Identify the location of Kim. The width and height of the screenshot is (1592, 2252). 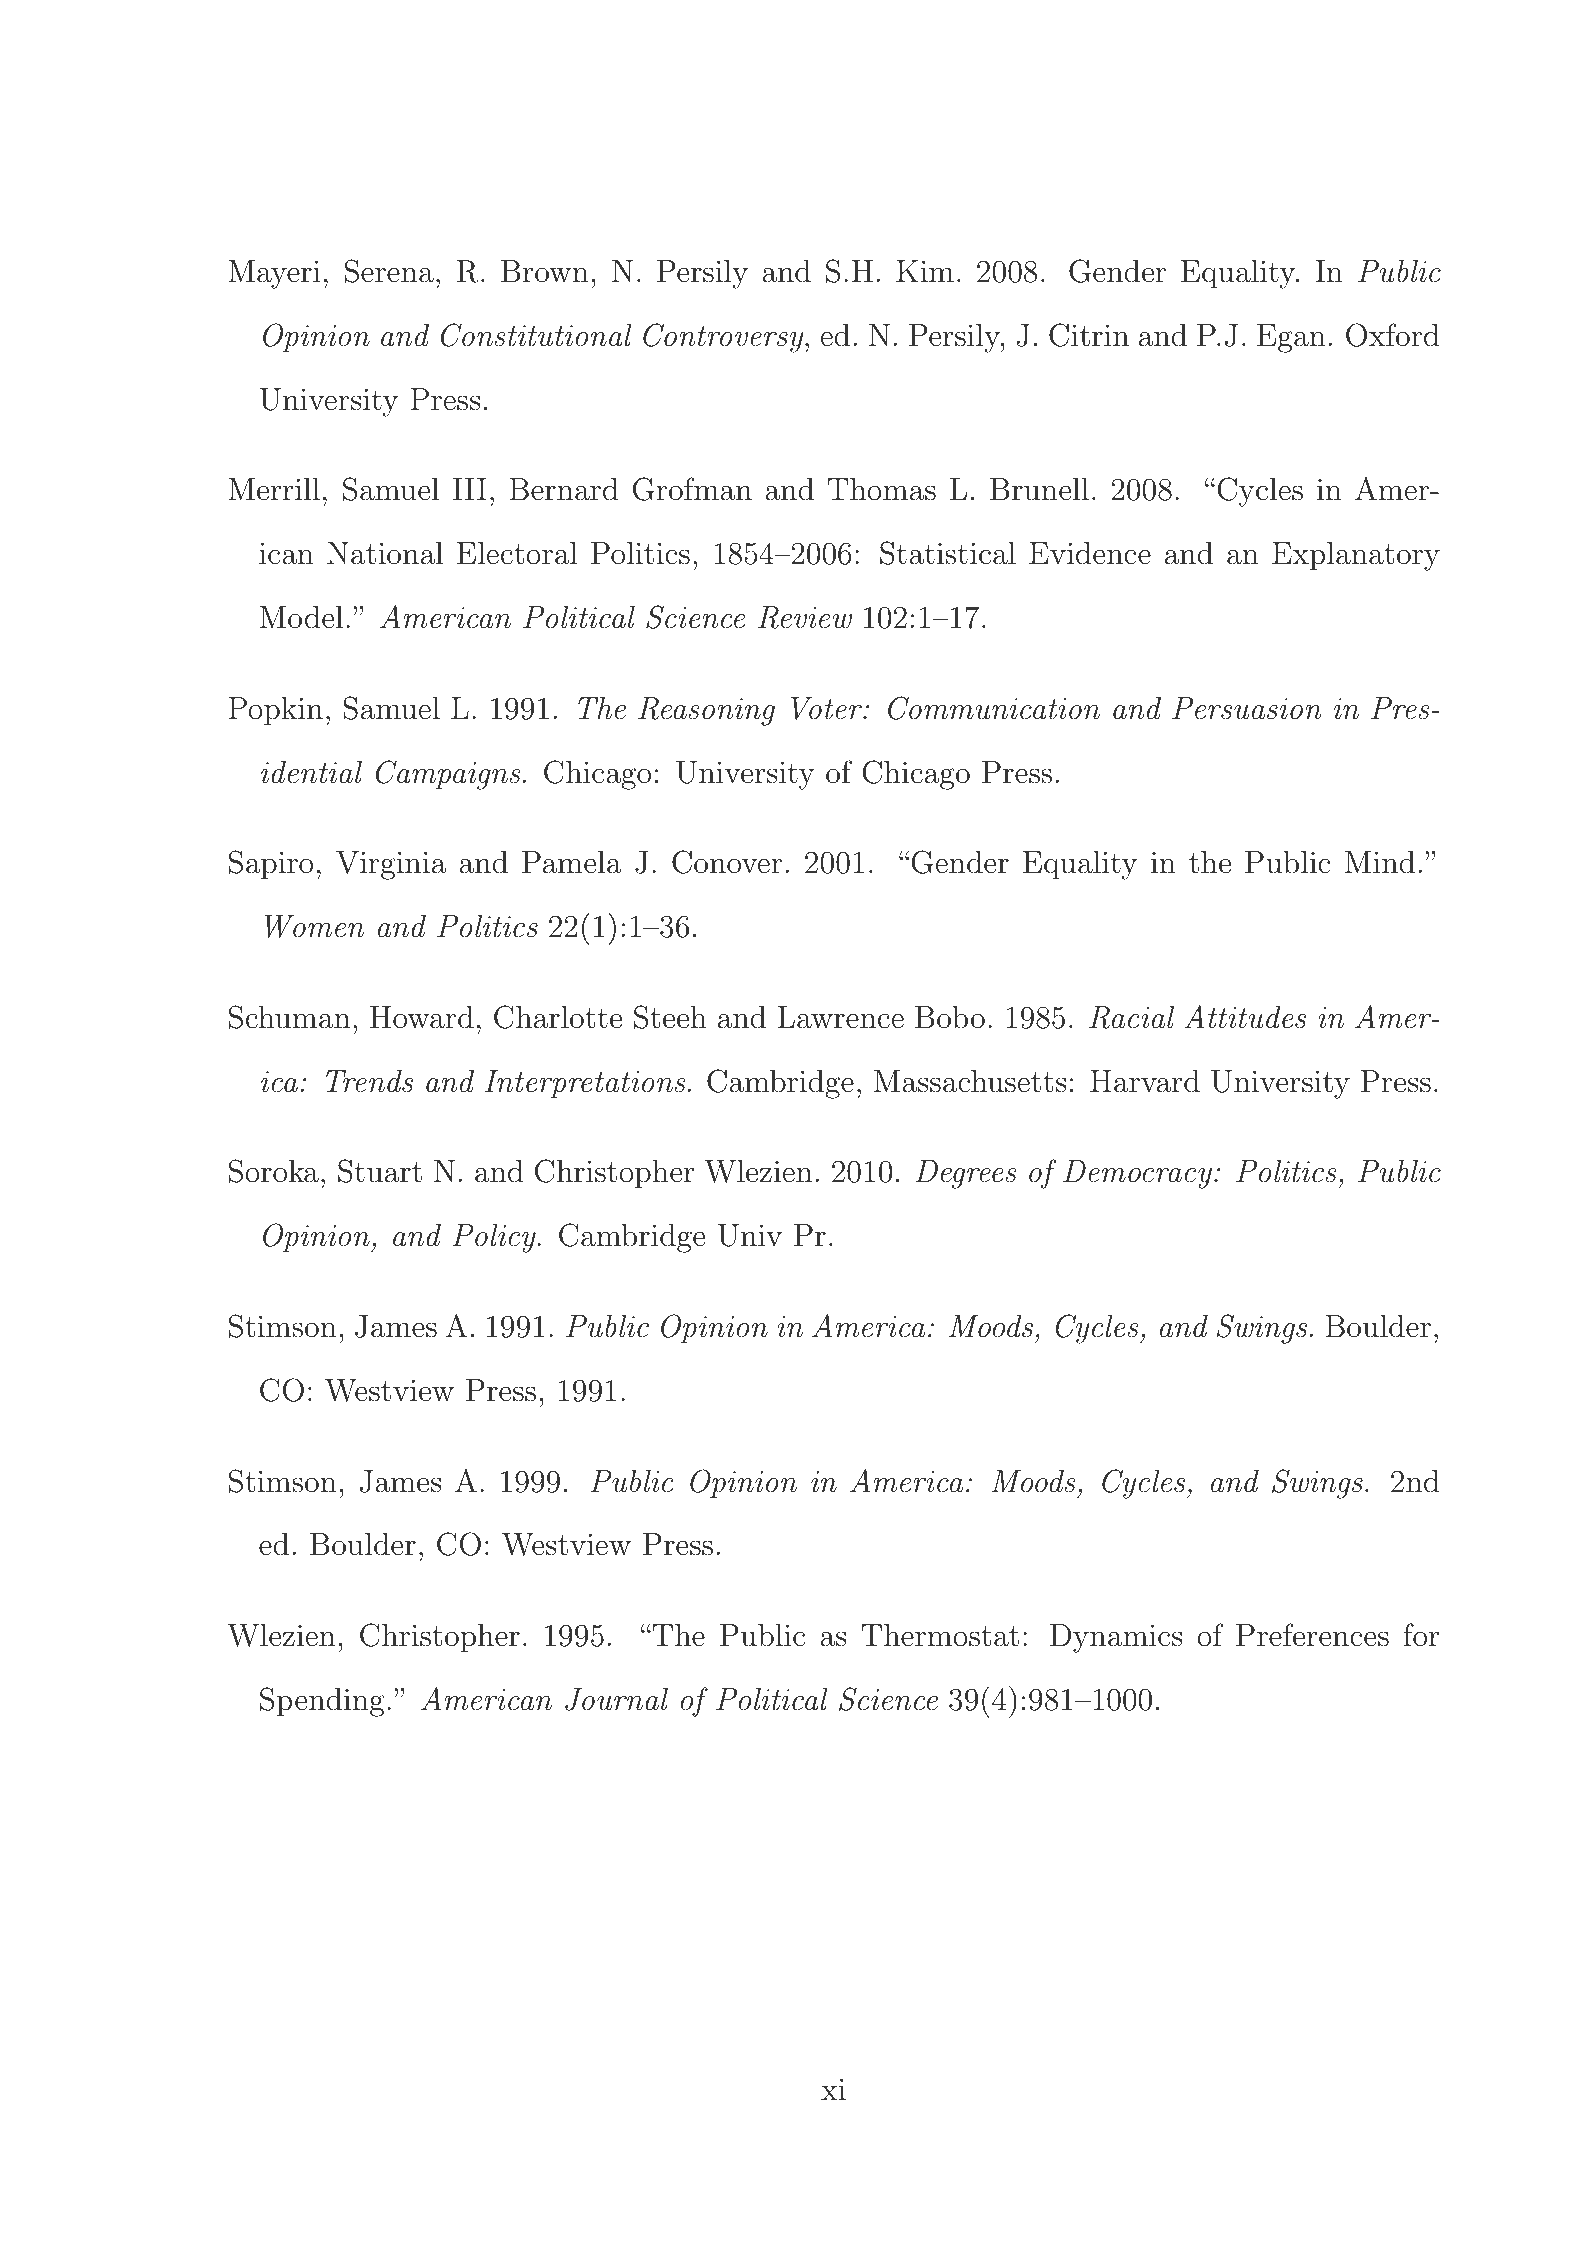
(925, 271).
